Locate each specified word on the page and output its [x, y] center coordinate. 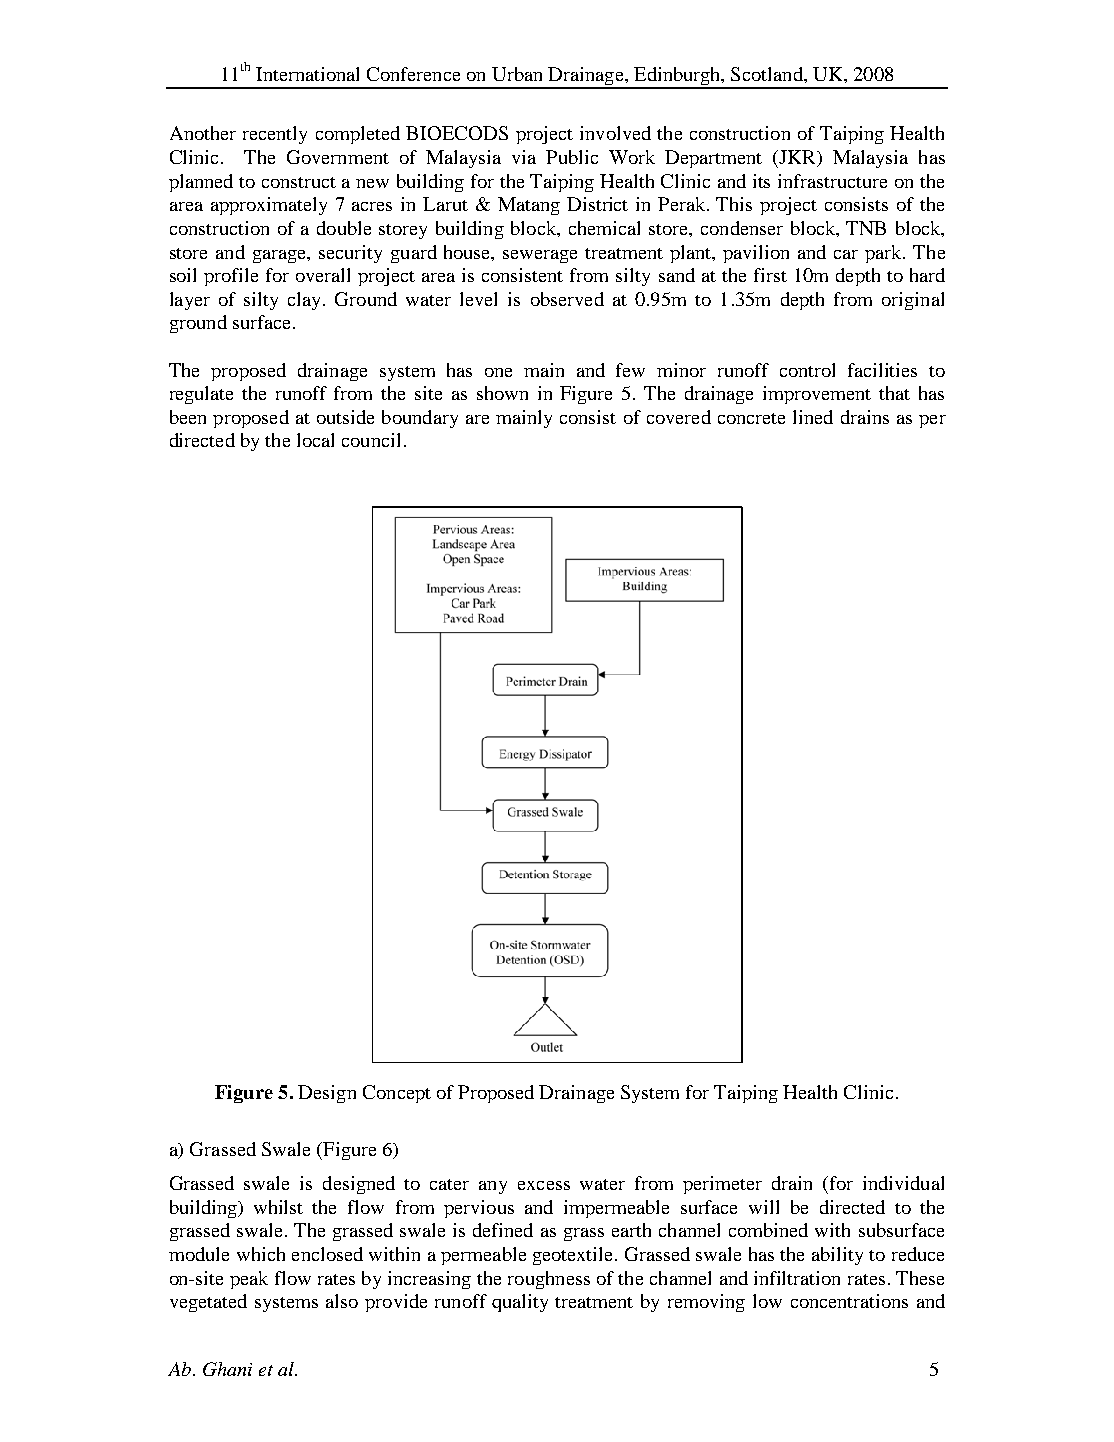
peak [249, 1280]
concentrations [849, 1301]
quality [520, 1303]
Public [572, 157]
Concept [397, 1094]
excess [544, 1185]
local [315, 440]
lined [813, 417]
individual [903, 1183]
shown [502, 393]
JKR [797, 158]
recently [275, 135]
